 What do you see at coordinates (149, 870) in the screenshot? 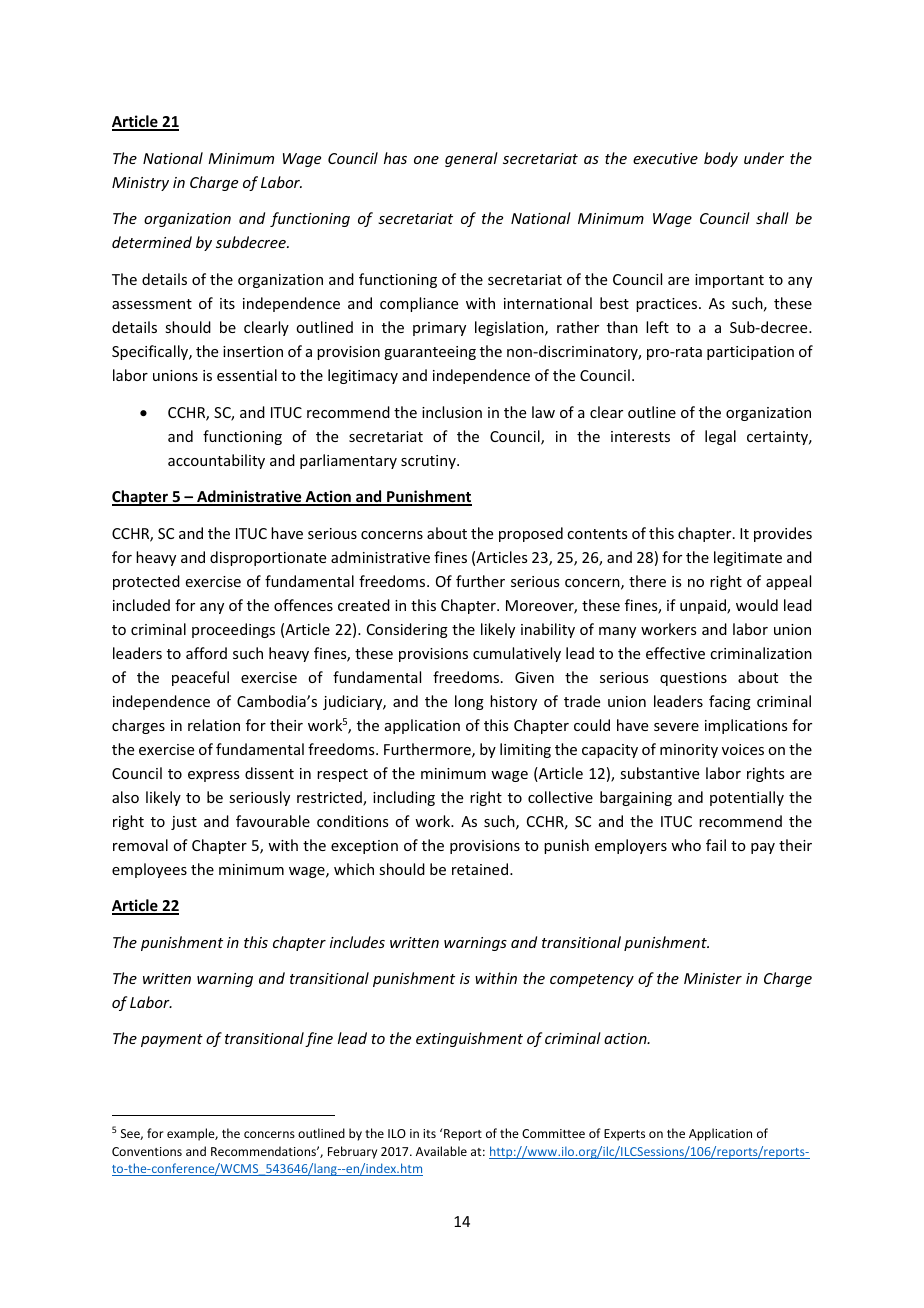
I see `employees` at bounding box center [149, 870].
